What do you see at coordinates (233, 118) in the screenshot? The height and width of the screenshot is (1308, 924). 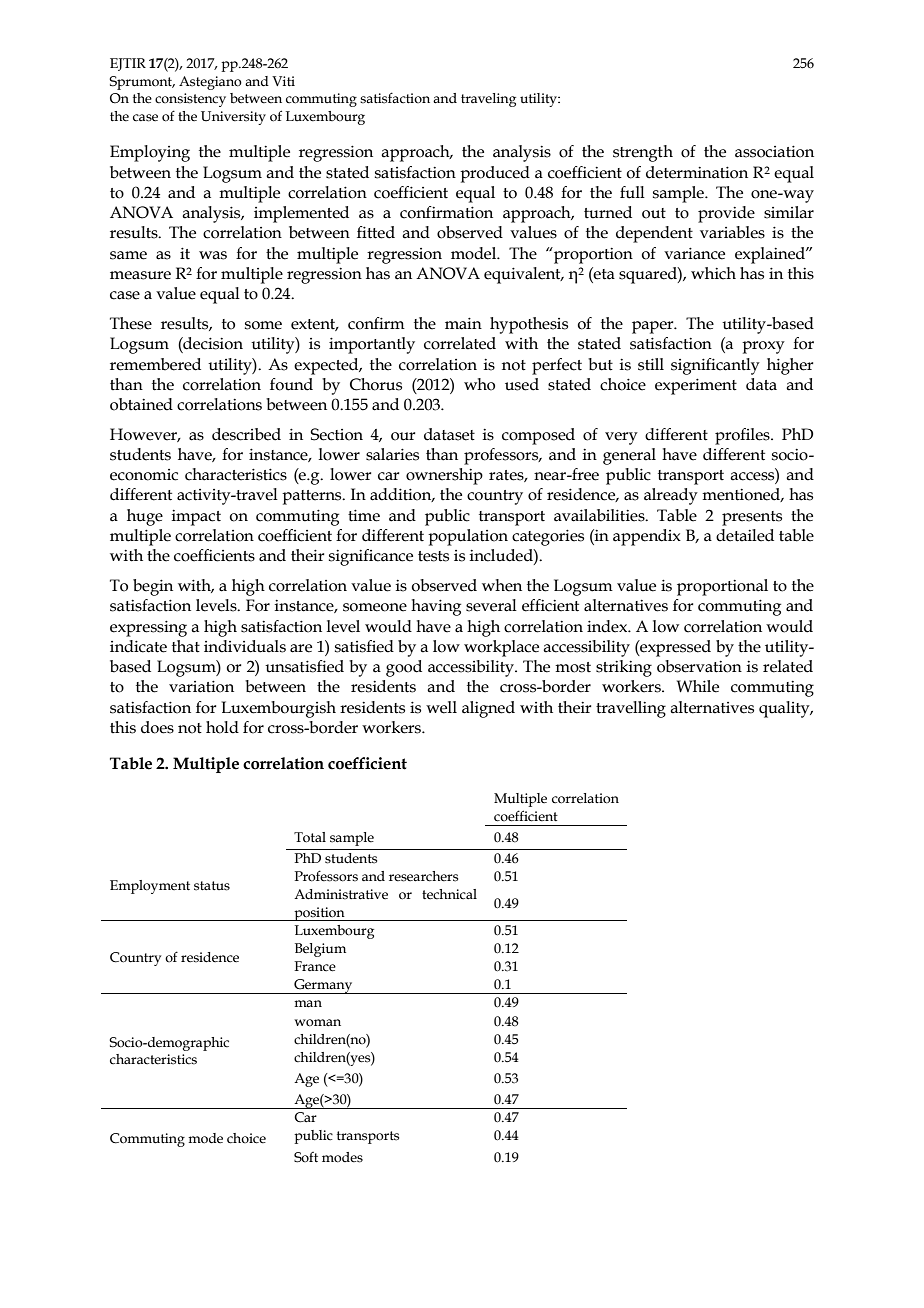 I see `University` at bounding box center [233, 118].
